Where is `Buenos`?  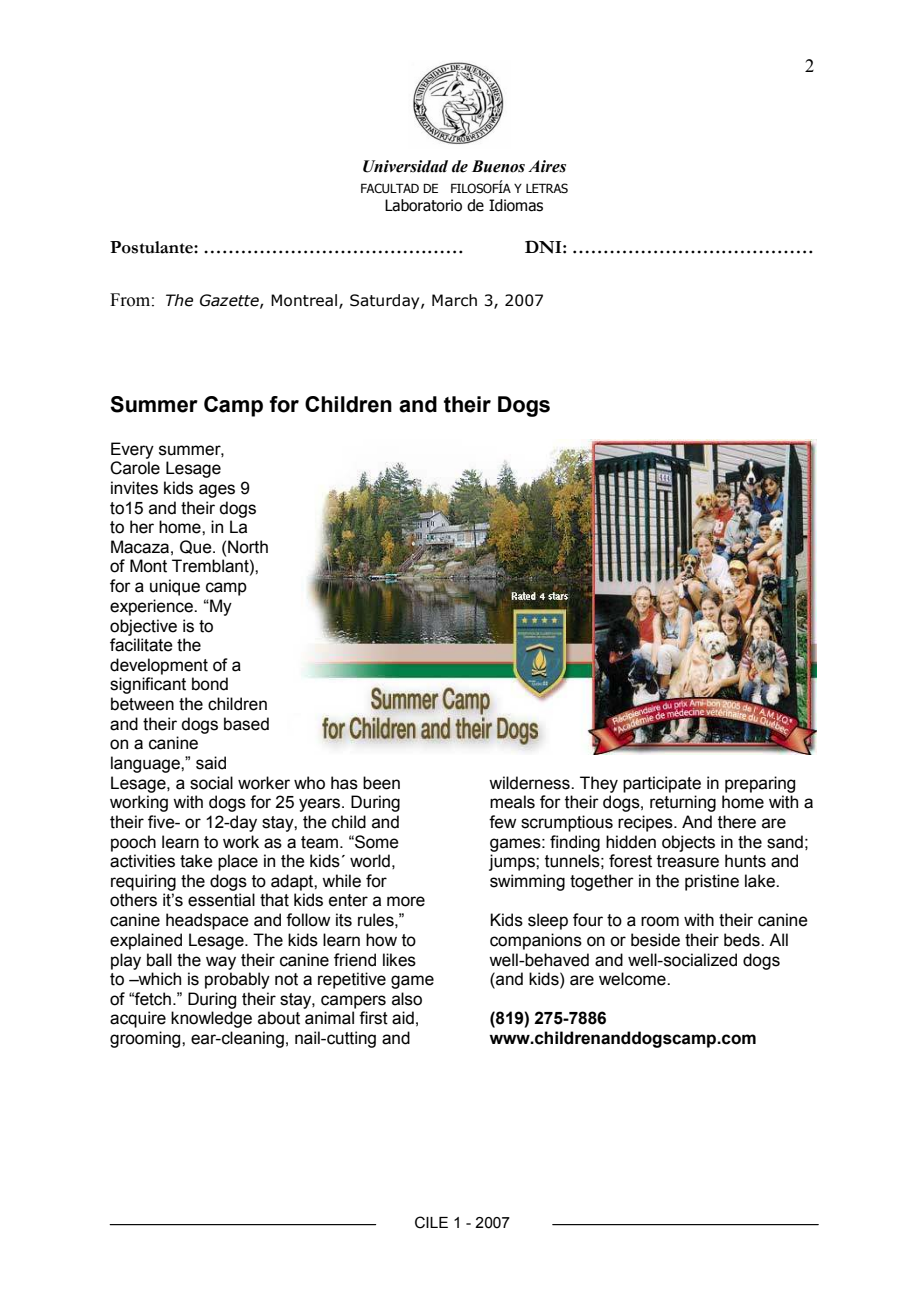
Buenos is located at coordinates (498, 166).
